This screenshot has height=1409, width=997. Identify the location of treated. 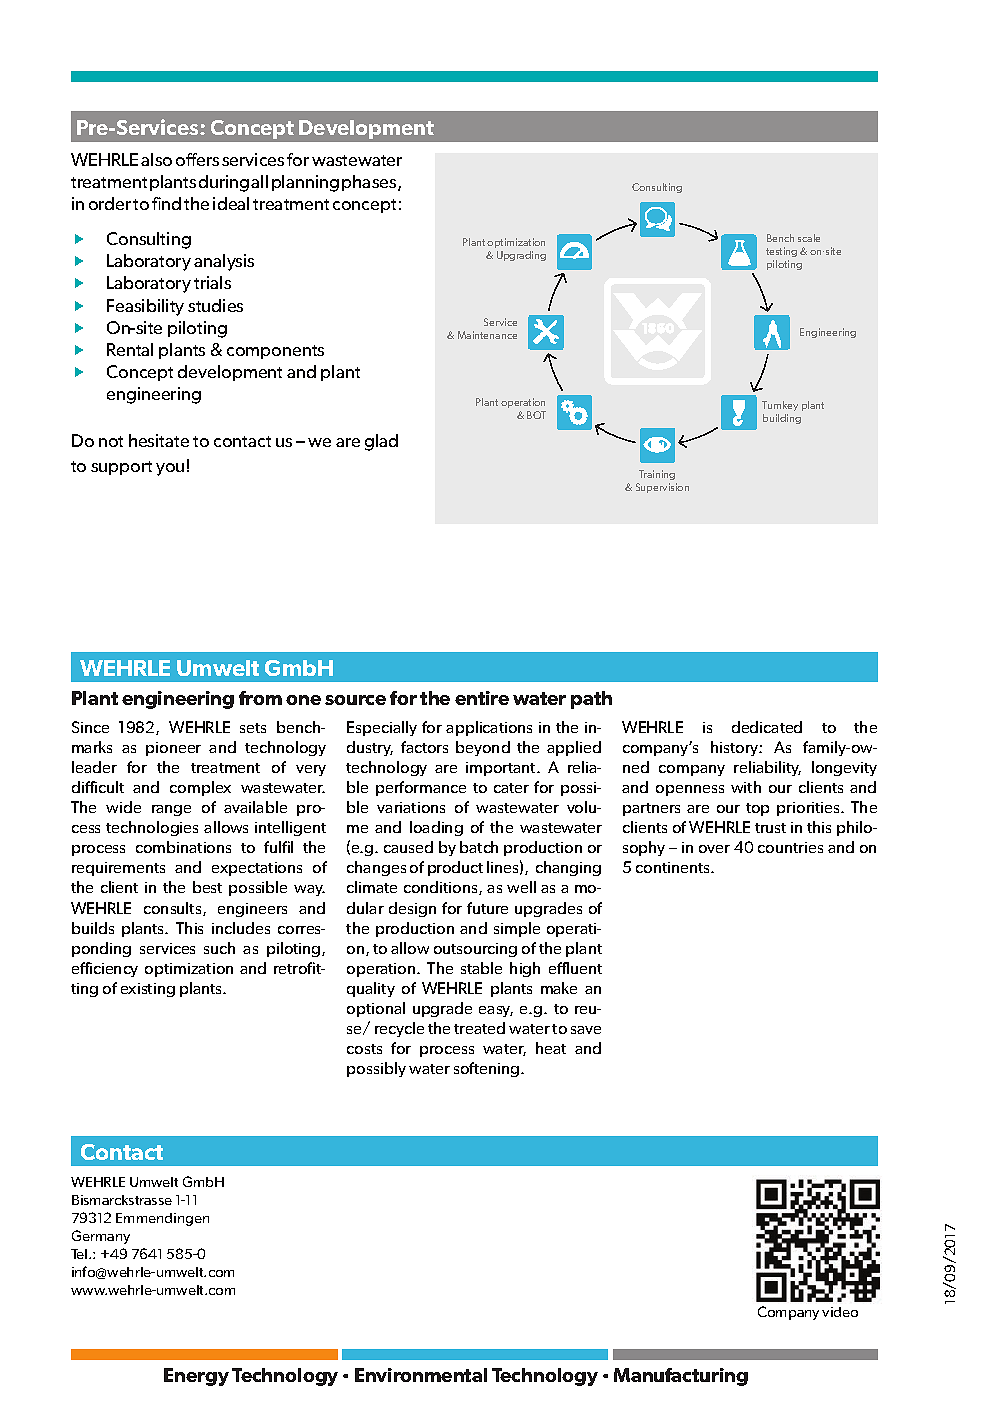
(479, 1028).
